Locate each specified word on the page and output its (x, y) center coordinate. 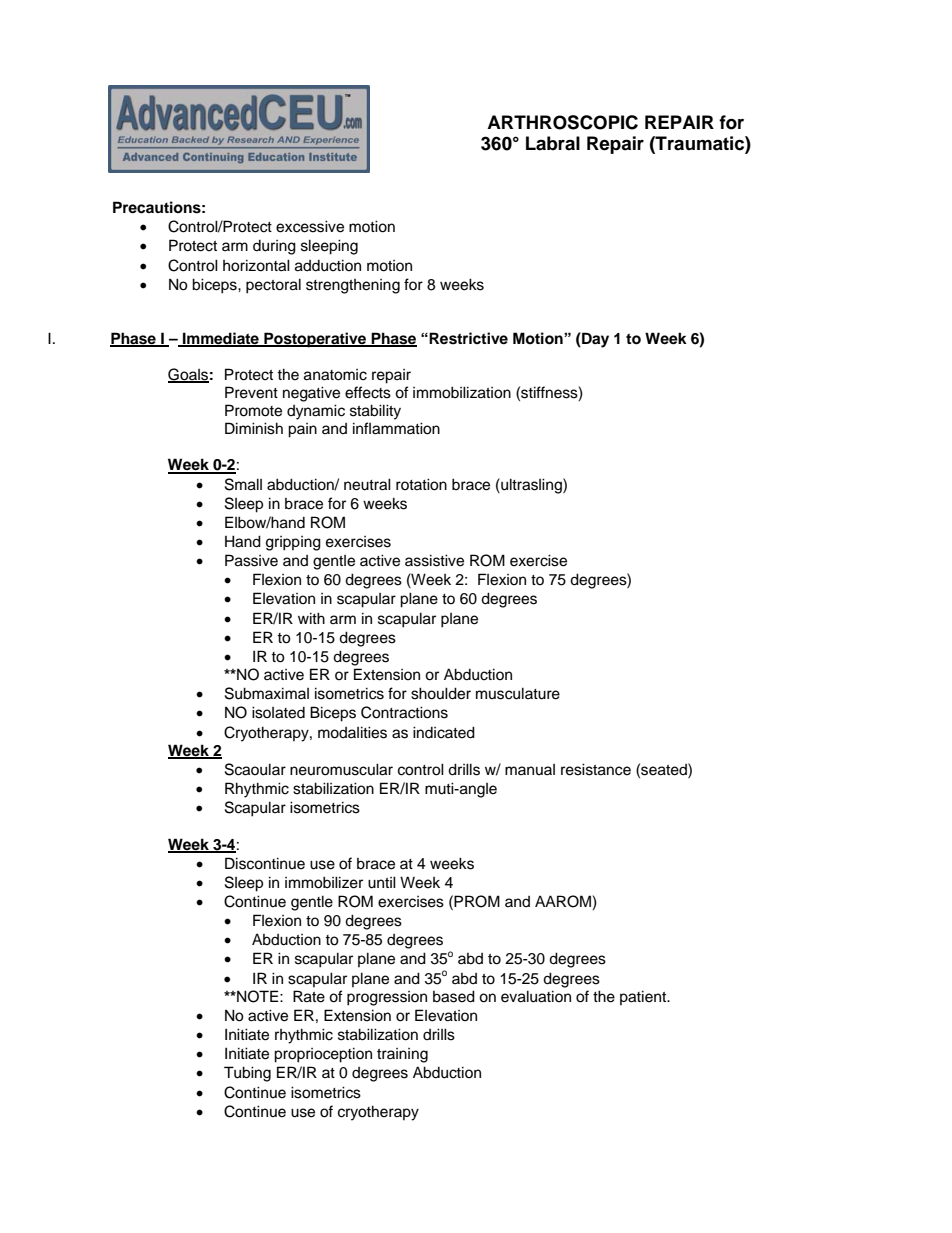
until (382, 882)
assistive (434, 560)
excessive (310, 226)
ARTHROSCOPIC (562, 122)
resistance (596, 769)
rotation (421, 484)
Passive (251, 560)
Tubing (247, 1074)
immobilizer (324, 882)
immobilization (462, 392)
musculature (518, 693)
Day (594, 340)
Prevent (251, 392)
